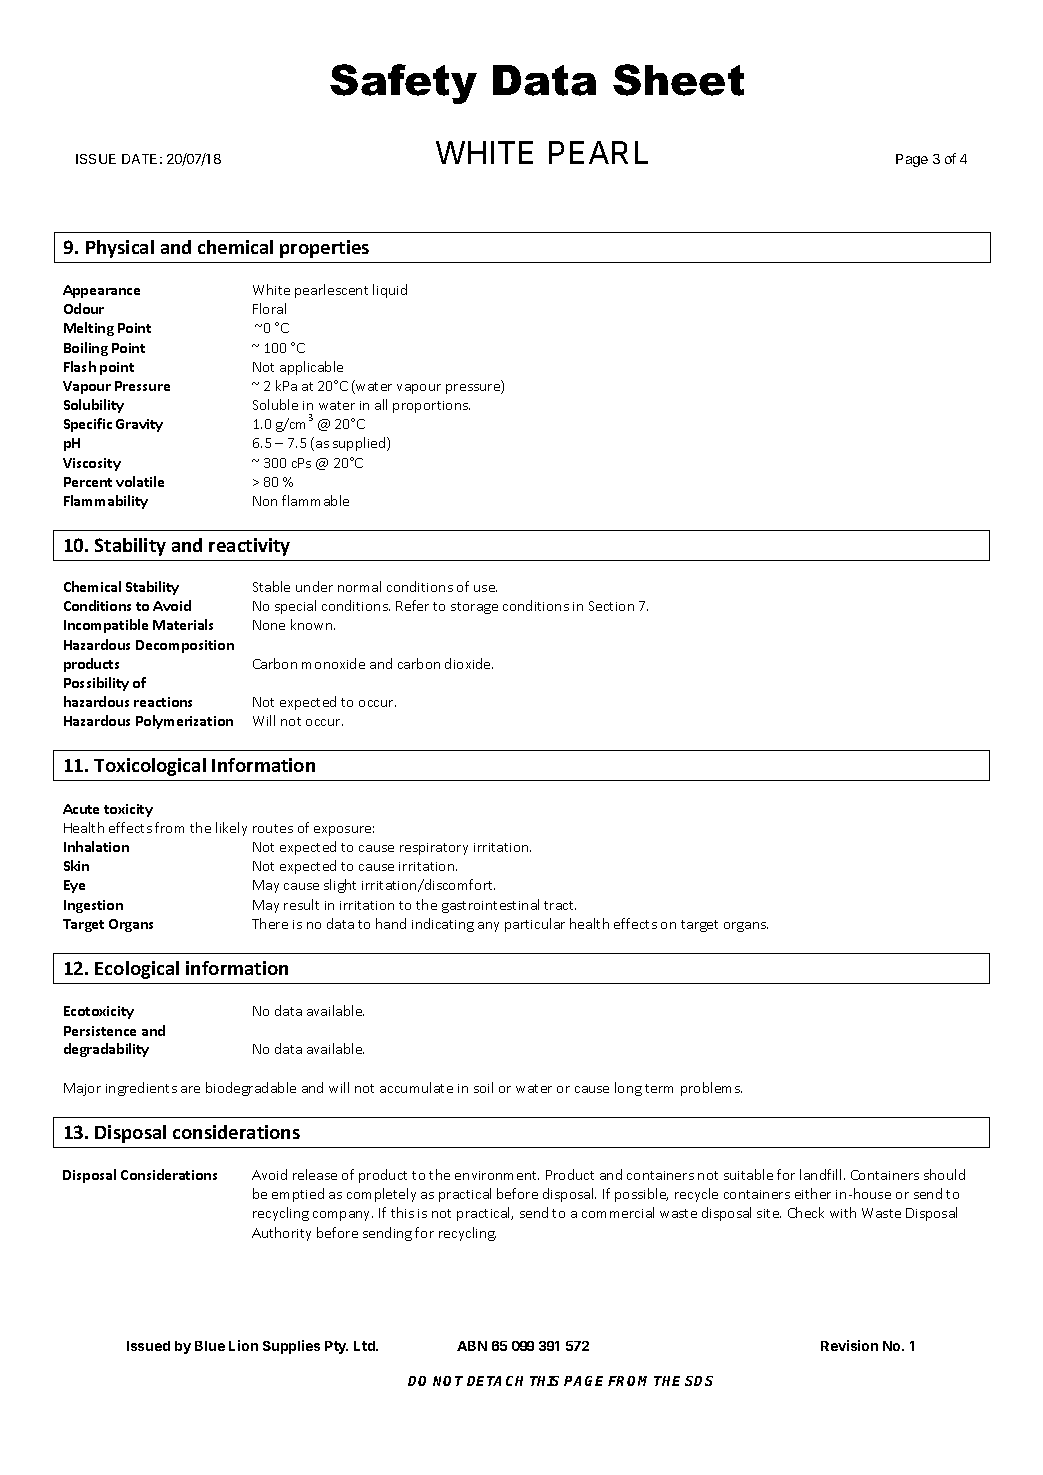 The height and width of the screenshot is (1475, 1043). Describe the element at coordinates (849, 1345) in the screenshot. I see `Revision` at that location.
